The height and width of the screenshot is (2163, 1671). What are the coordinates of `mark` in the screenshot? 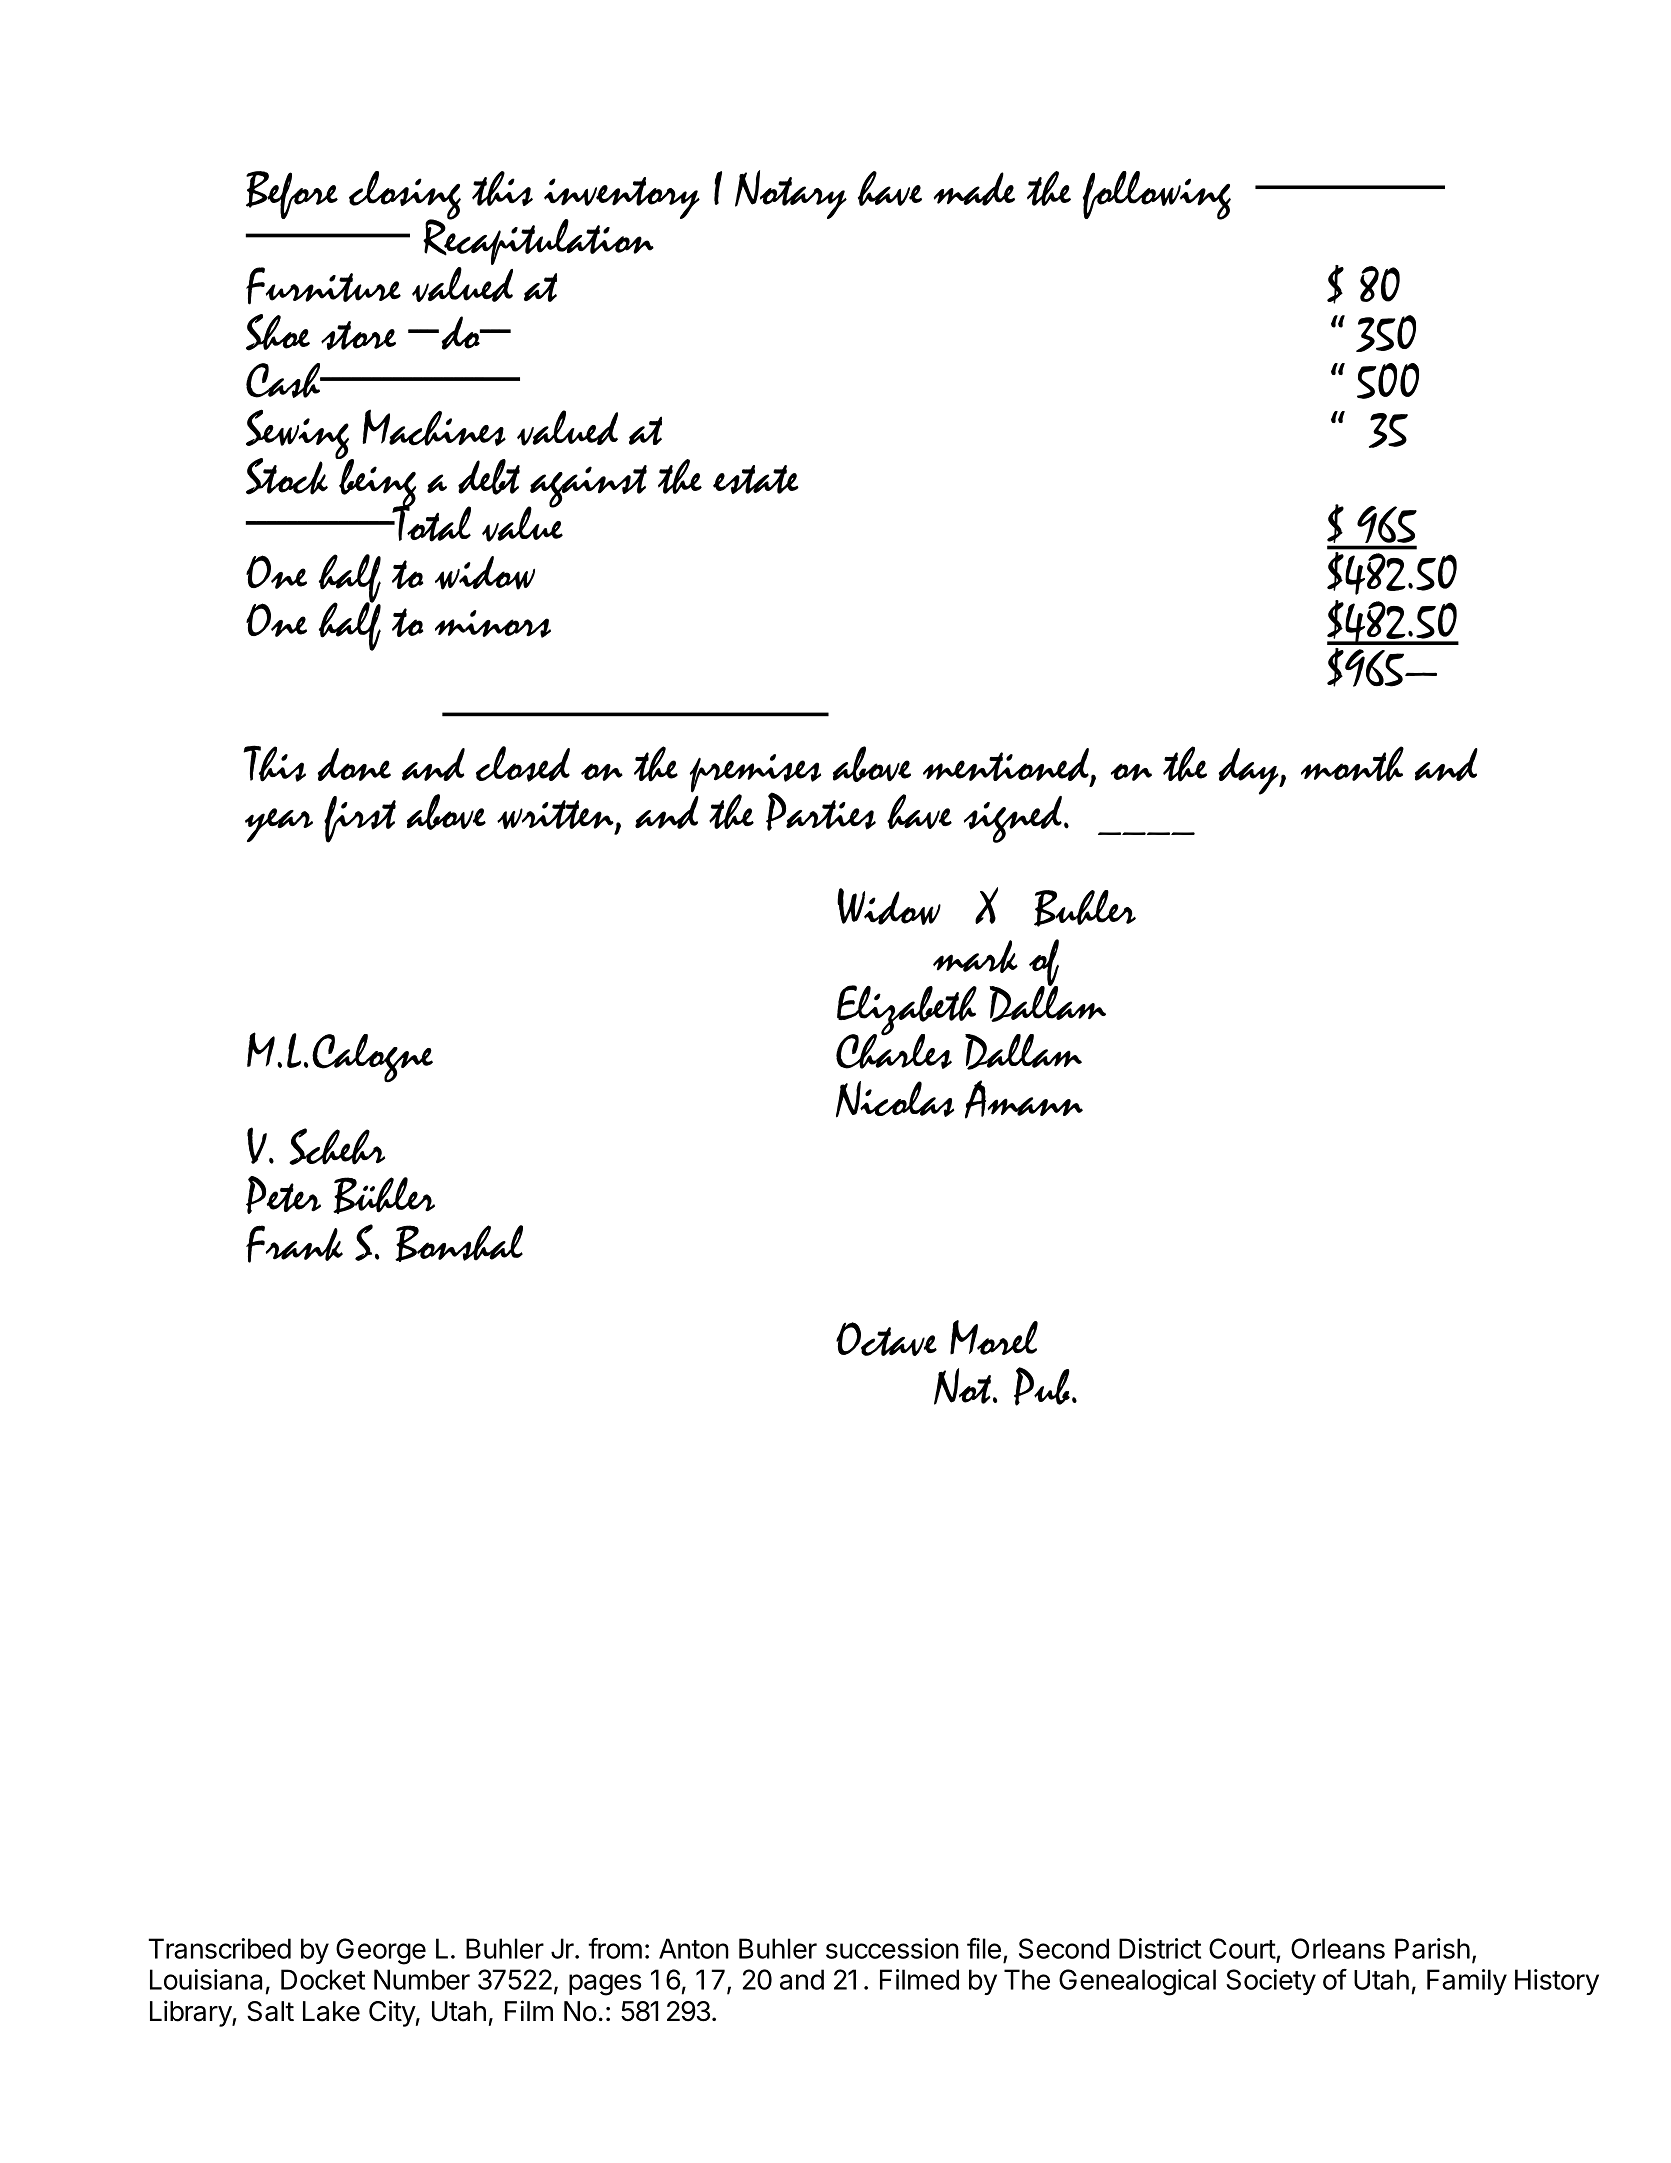 It's located at (975, 956).
